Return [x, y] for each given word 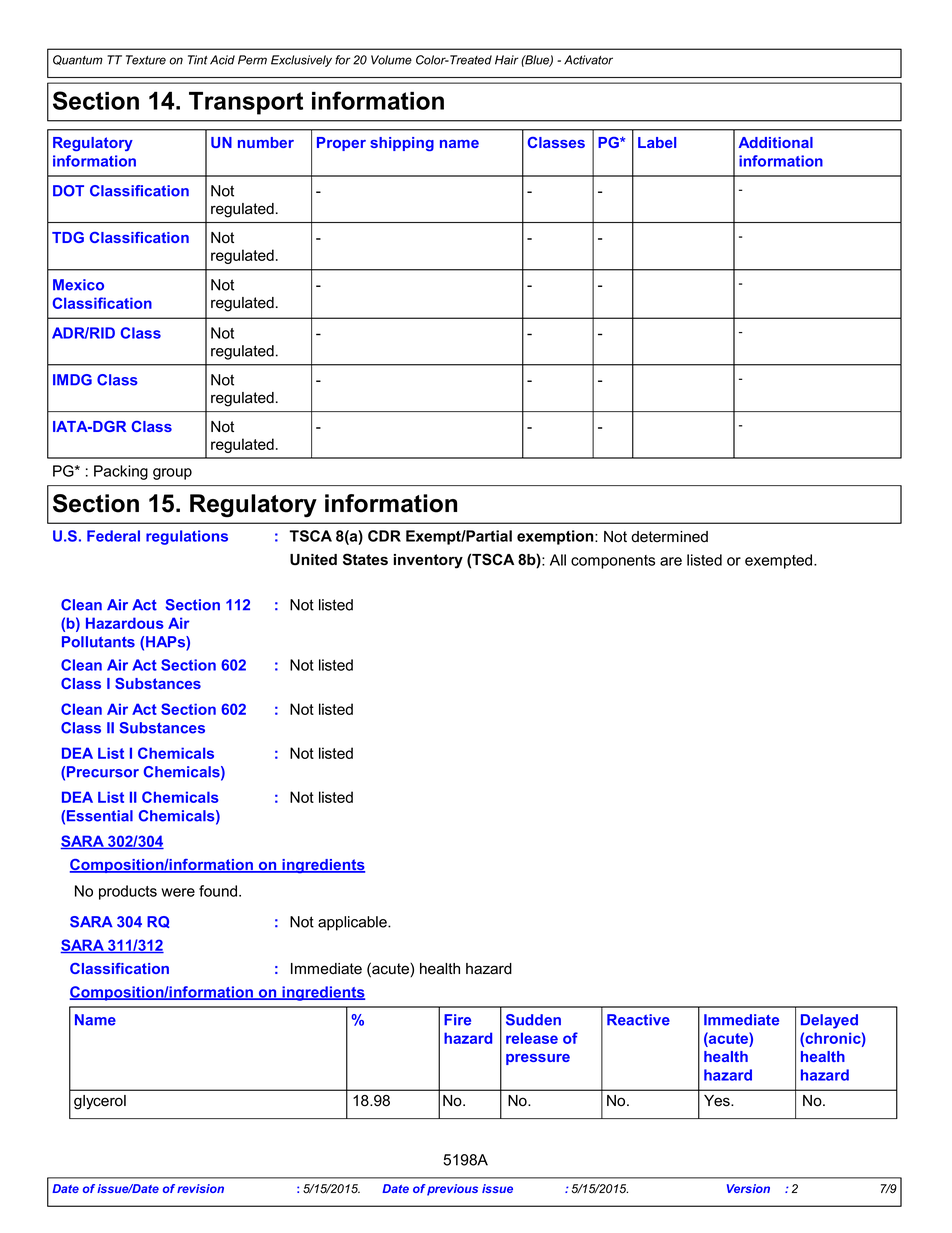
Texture [146, 60]
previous [452, 1190]
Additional [775, 142]
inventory [428, 561]
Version [748, 1188]
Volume [391, 60]
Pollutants [98, 642]
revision [200, 1188]
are [671, 561]
